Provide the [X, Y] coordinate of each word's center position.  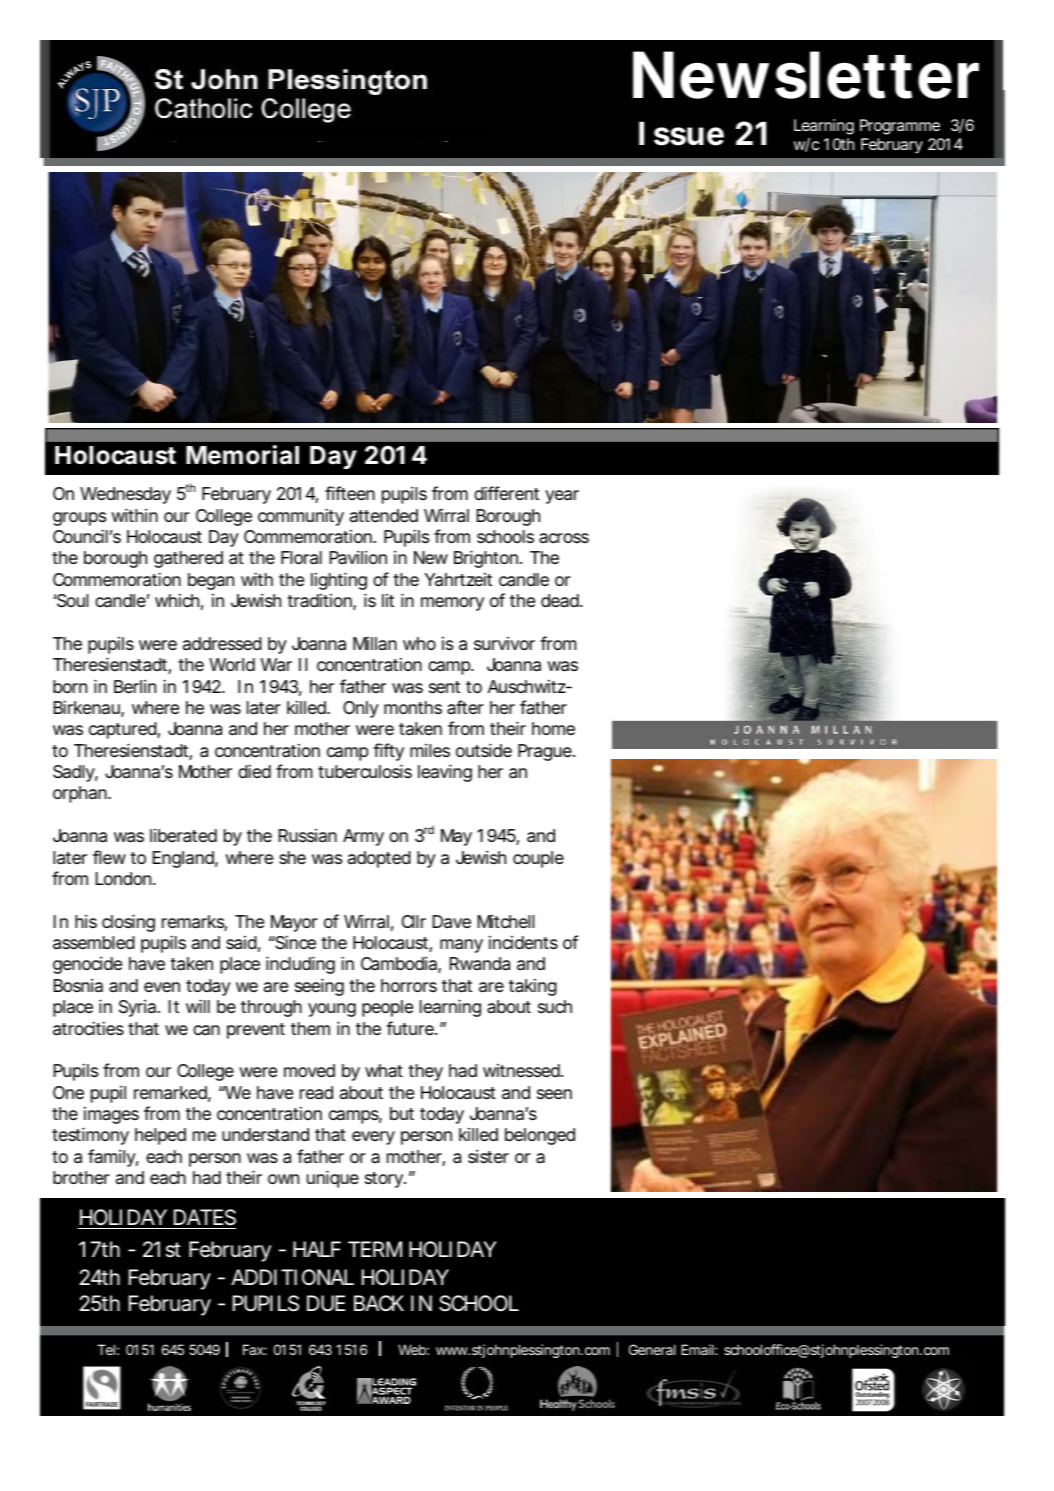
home [553, 728]
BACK [379, 1303]
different [506, 493]
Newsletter [806, 75]
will [198, 1006]
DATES [205, 1217]
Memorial [242, 455]
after [465, 707]
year [562, 497]
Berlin [135, 686]
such [555, 1006]
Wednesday [125, 495]
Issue [681, 134]
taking [533, 987]
